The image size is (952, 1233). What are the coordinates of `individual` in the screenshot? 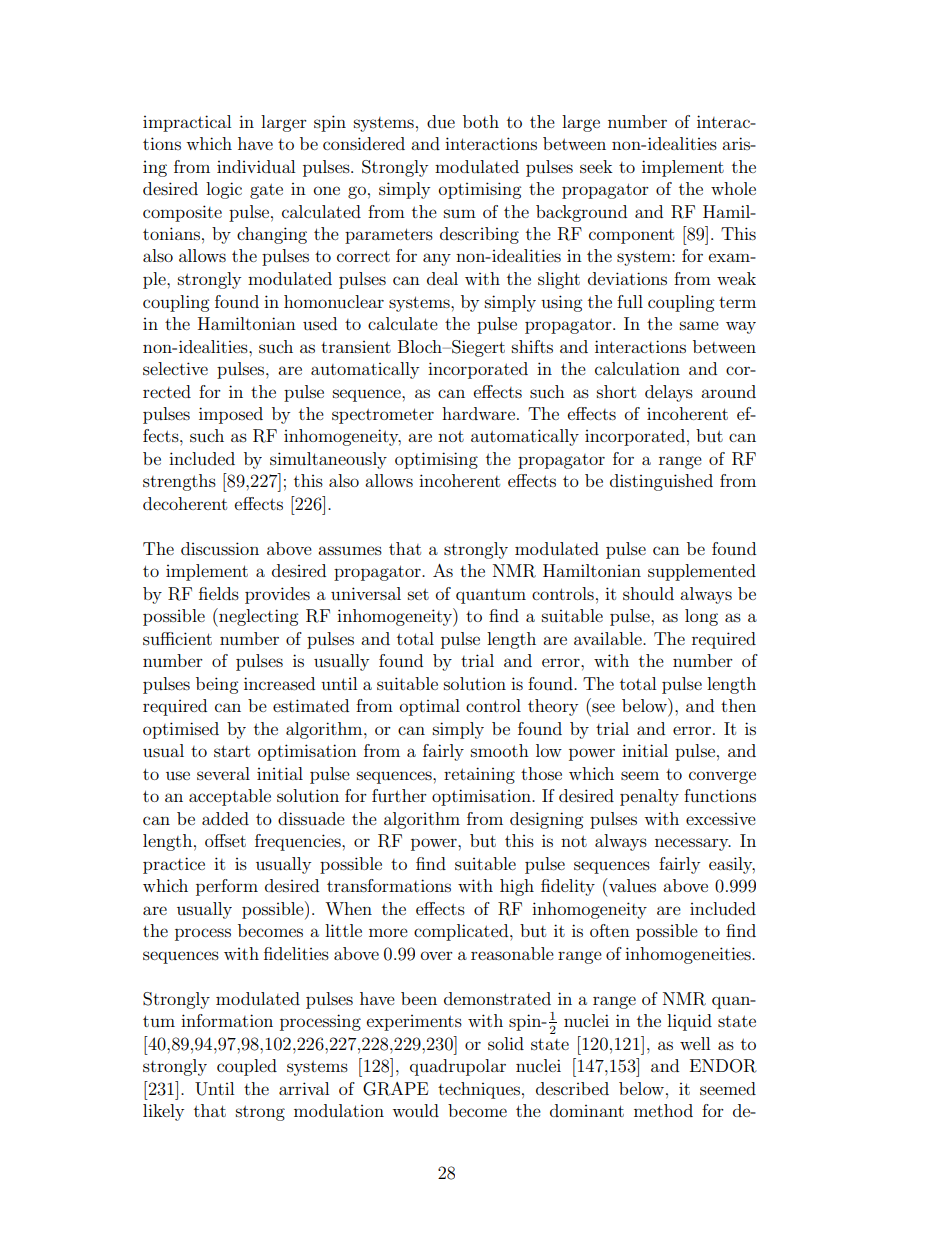 It's located at (256, 166).
